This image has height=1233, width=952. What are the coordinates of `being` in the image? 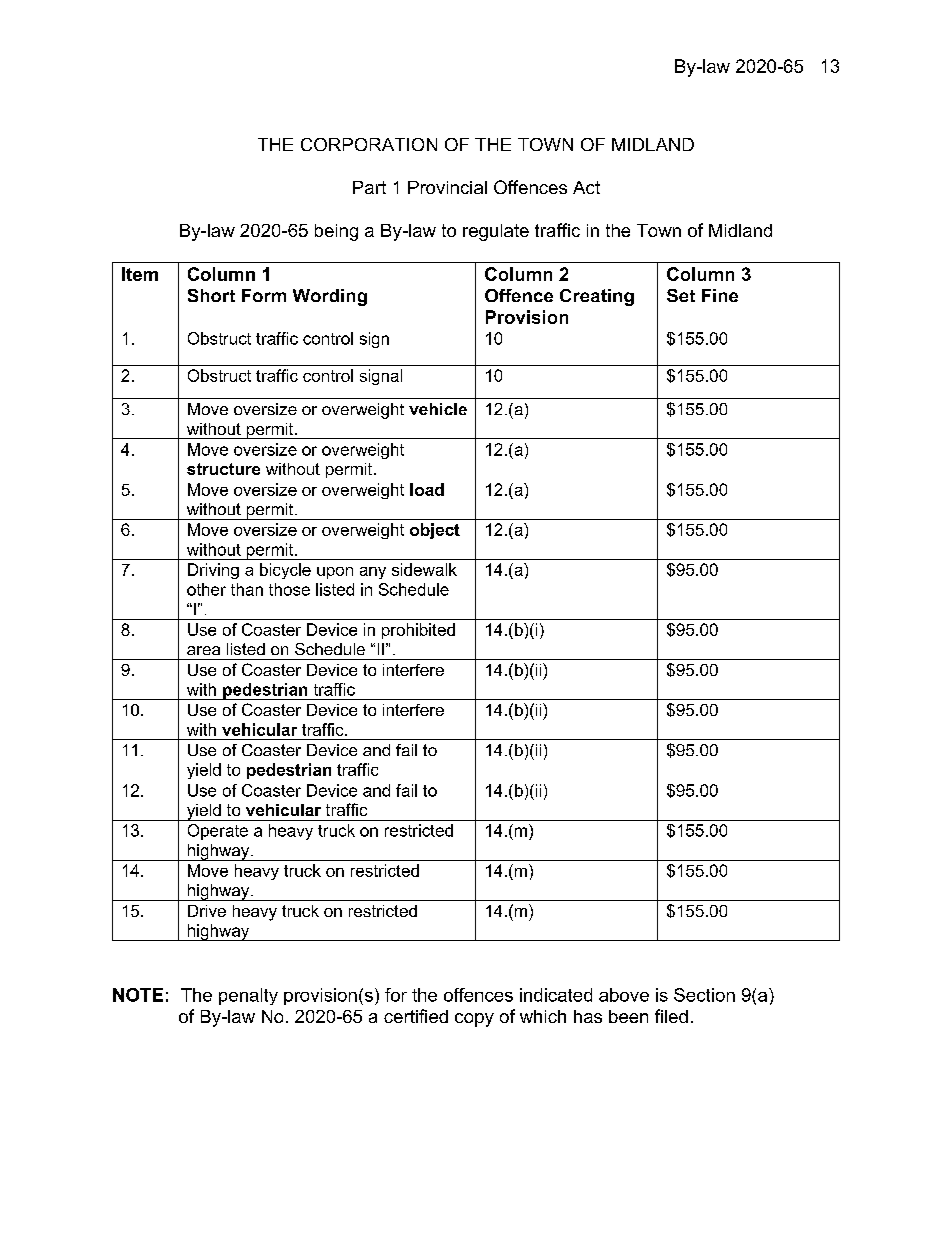 It's located at (336, 232).
